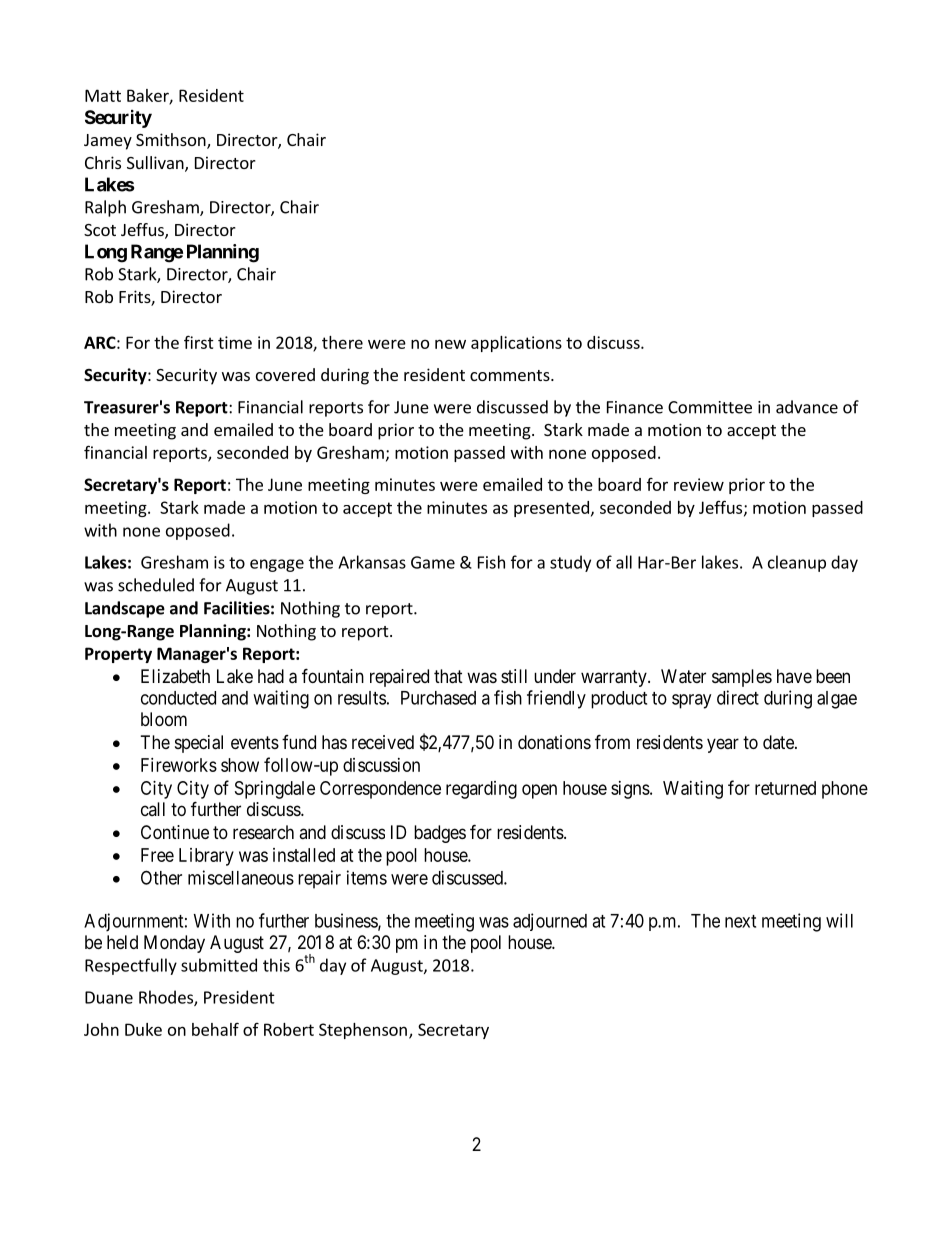 The width and height of the screenshot is (952, 1233). I want to click on behalf, so click(215, 1029).
